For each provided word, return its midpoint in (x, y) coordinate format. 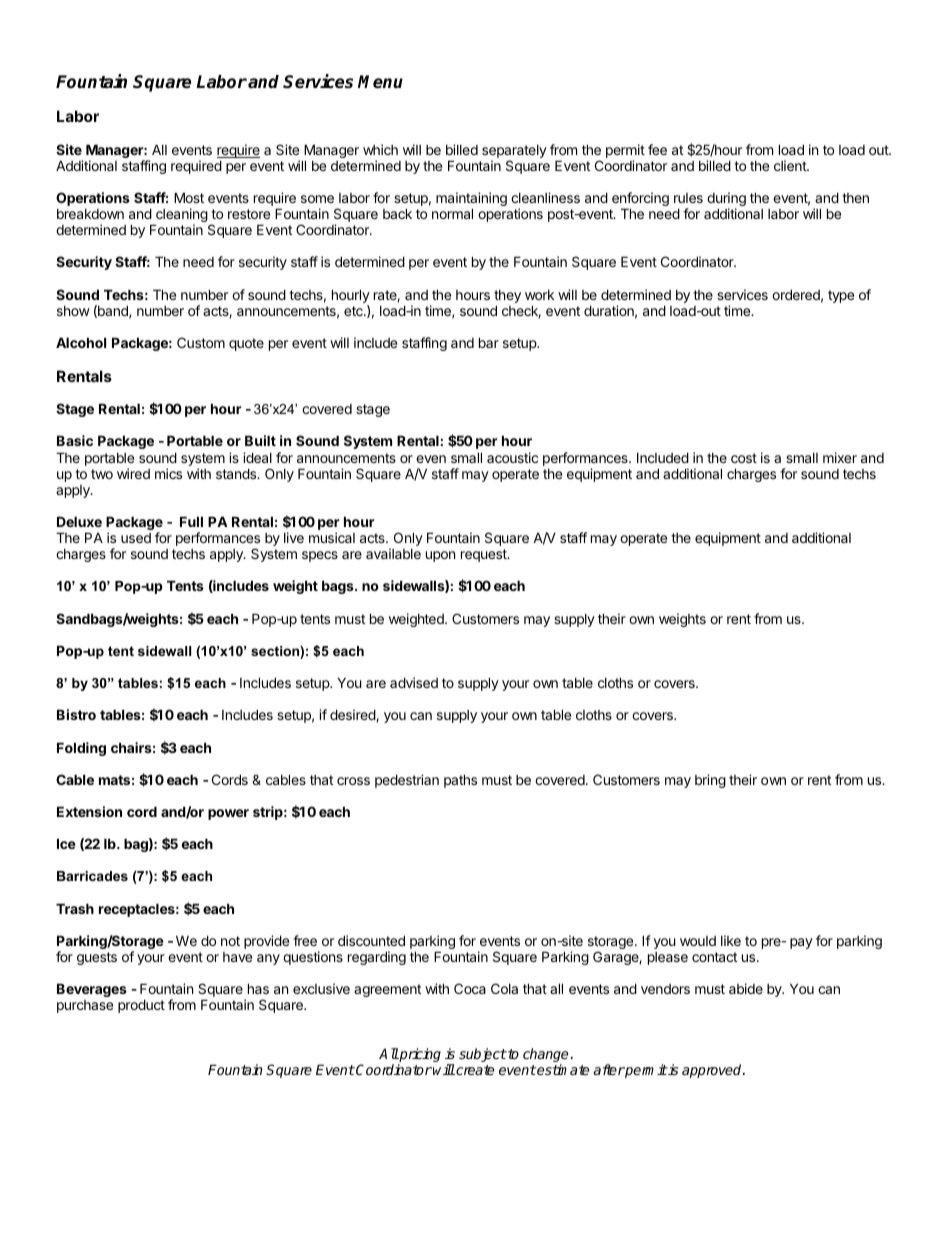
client (791, 165)
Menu (380, 82)
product (141, 1006)
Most (189, 197)
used (136, 538)
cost (744, 458)
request (485, 555)
